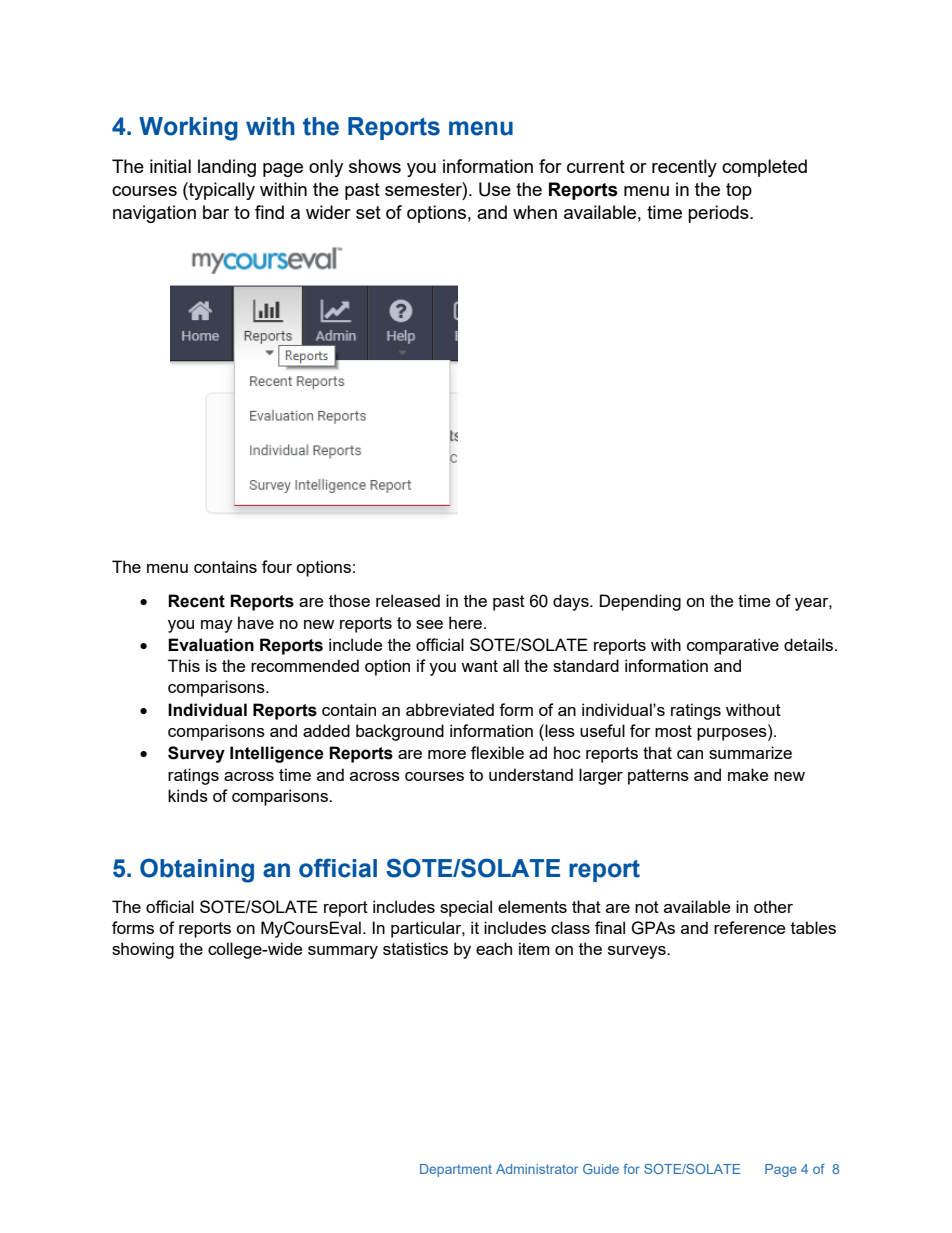 This screenshot has width=952, height=1233. I want to click on Department, so click(456, 1170).
